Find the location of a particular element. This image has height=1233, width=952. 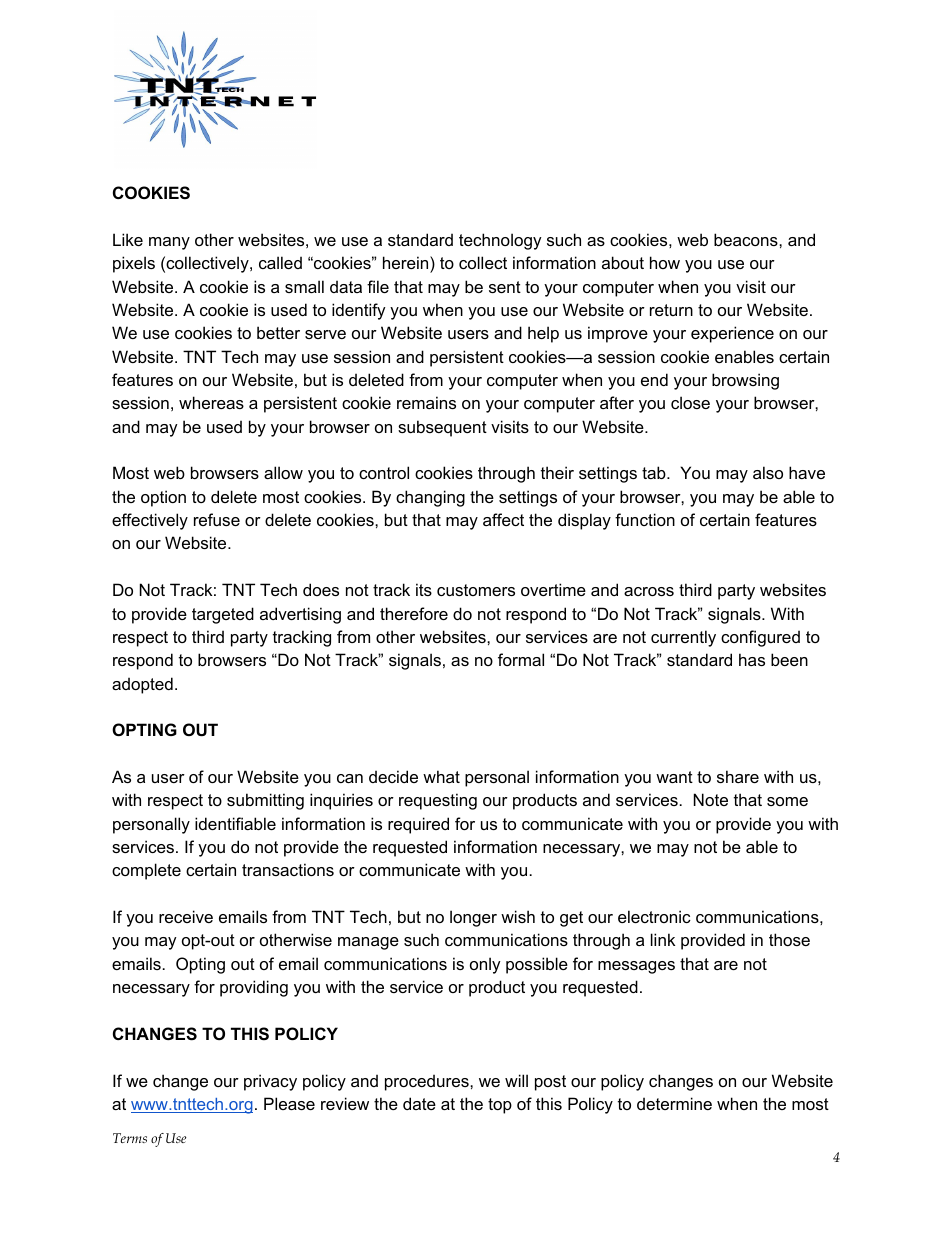

formal is located at coordinates (521, 659).
